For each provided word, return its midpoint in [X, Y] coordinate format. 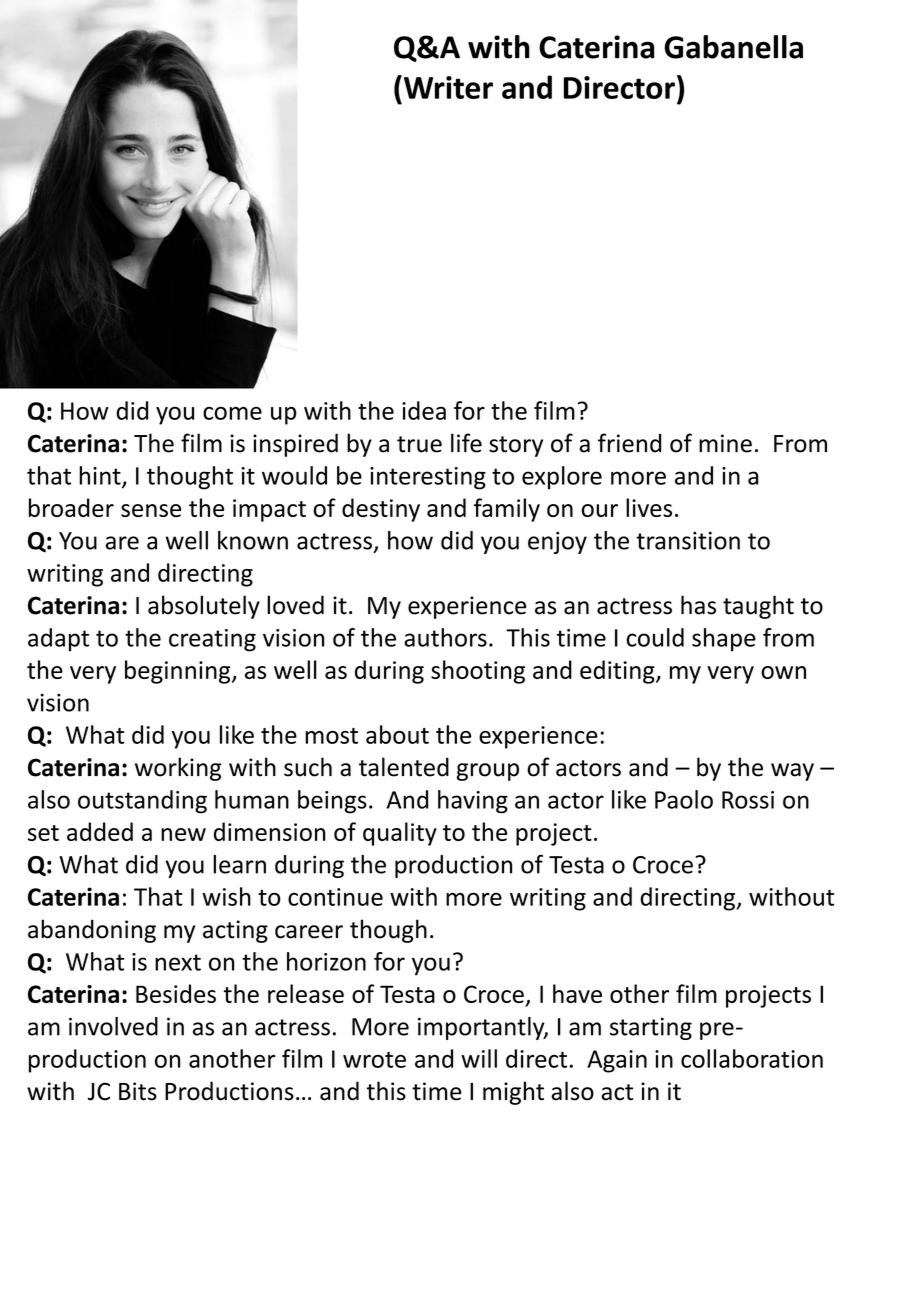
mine [725, 443]
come [232, 413]
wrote [374, 1060]
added [100, 831]
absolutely [204, 607]
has [698, 605]
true [419, 444]
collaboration [752, 1058]
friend [629, 443]
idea [424, 410]
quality [400, 834]
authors [445, 637]
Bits [138, 1091]
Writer [447, 87]
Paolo [684, 799]
